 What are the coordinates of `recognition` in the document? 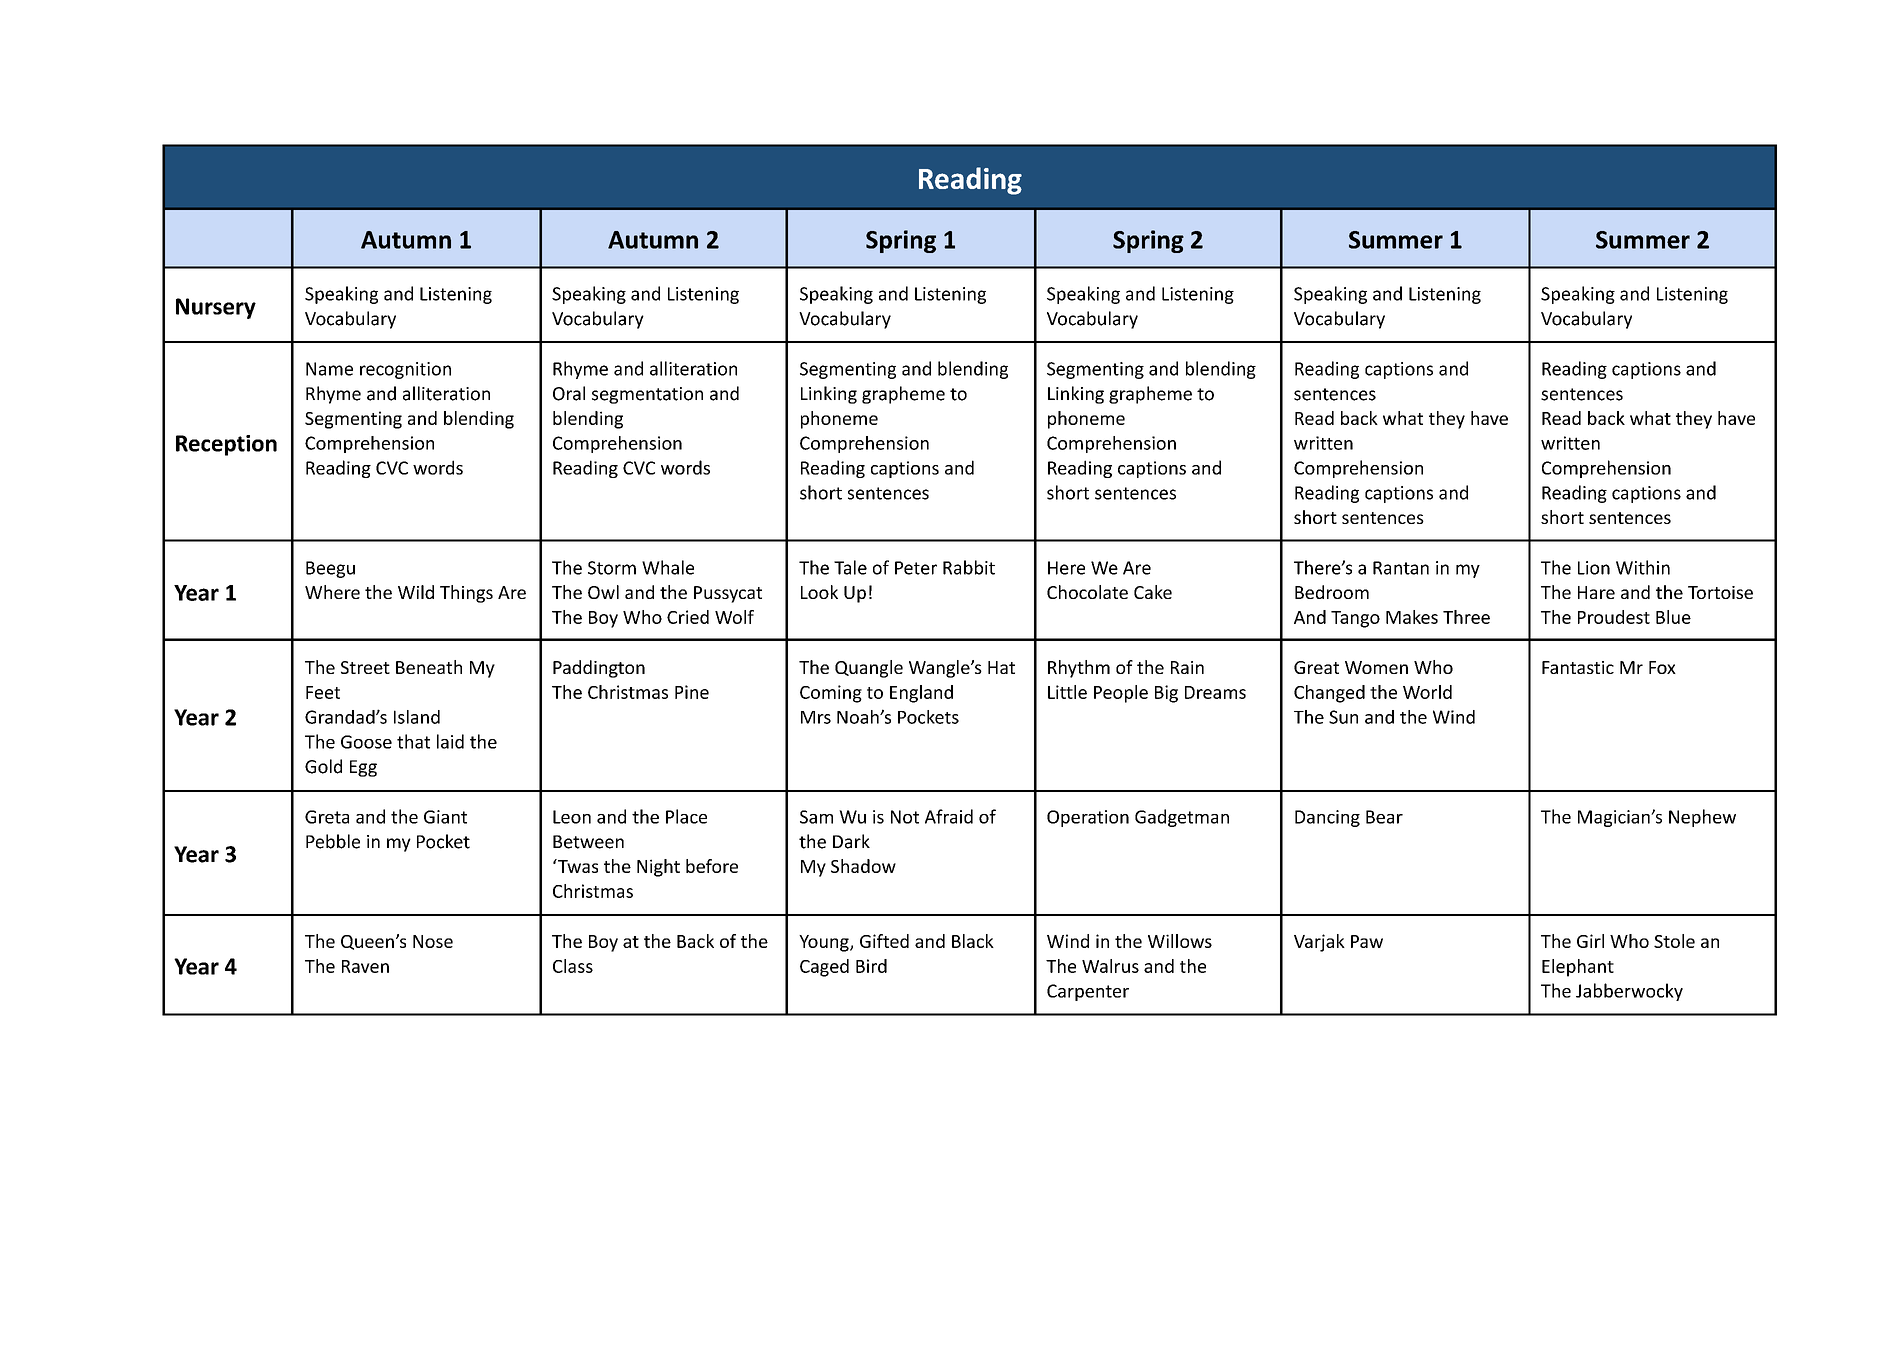 It's located at (405, 370).
